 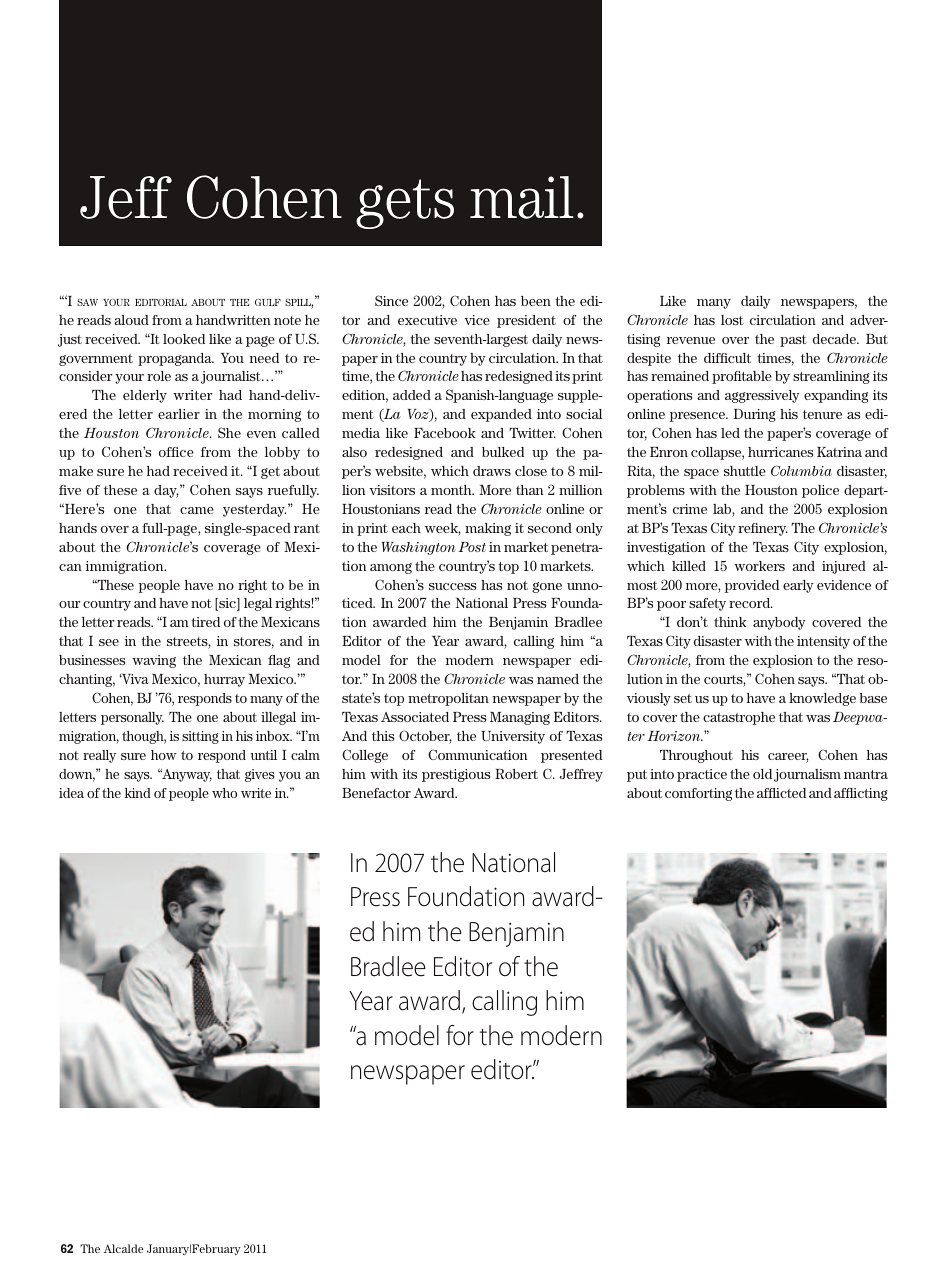 What do you see at coordinates (227, 604) in the page?
I see `sic` at bounding box center [227, 604].
